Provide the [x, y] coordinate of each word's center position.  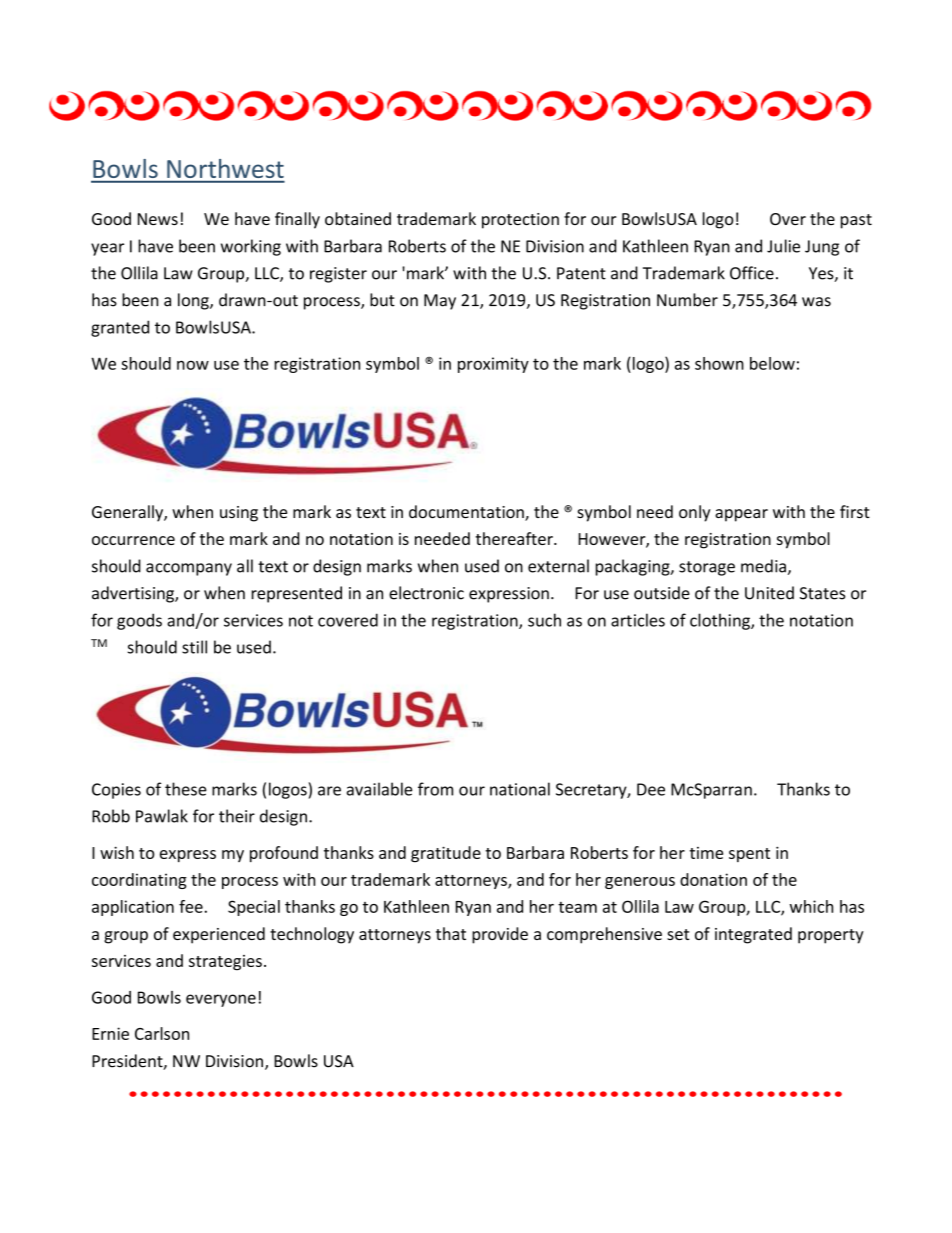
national [520, 789]
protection [520, 221]
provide [500, 935]
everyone [221, 1000]
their [237, 816]
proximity [493, 365]
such [544, 620]
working [251, 247]
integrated [753, 935]
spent [749, 855]
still [194, 647]
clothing [721, 621]
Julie [783, 246]
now [193, 365]
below [772, 363]
